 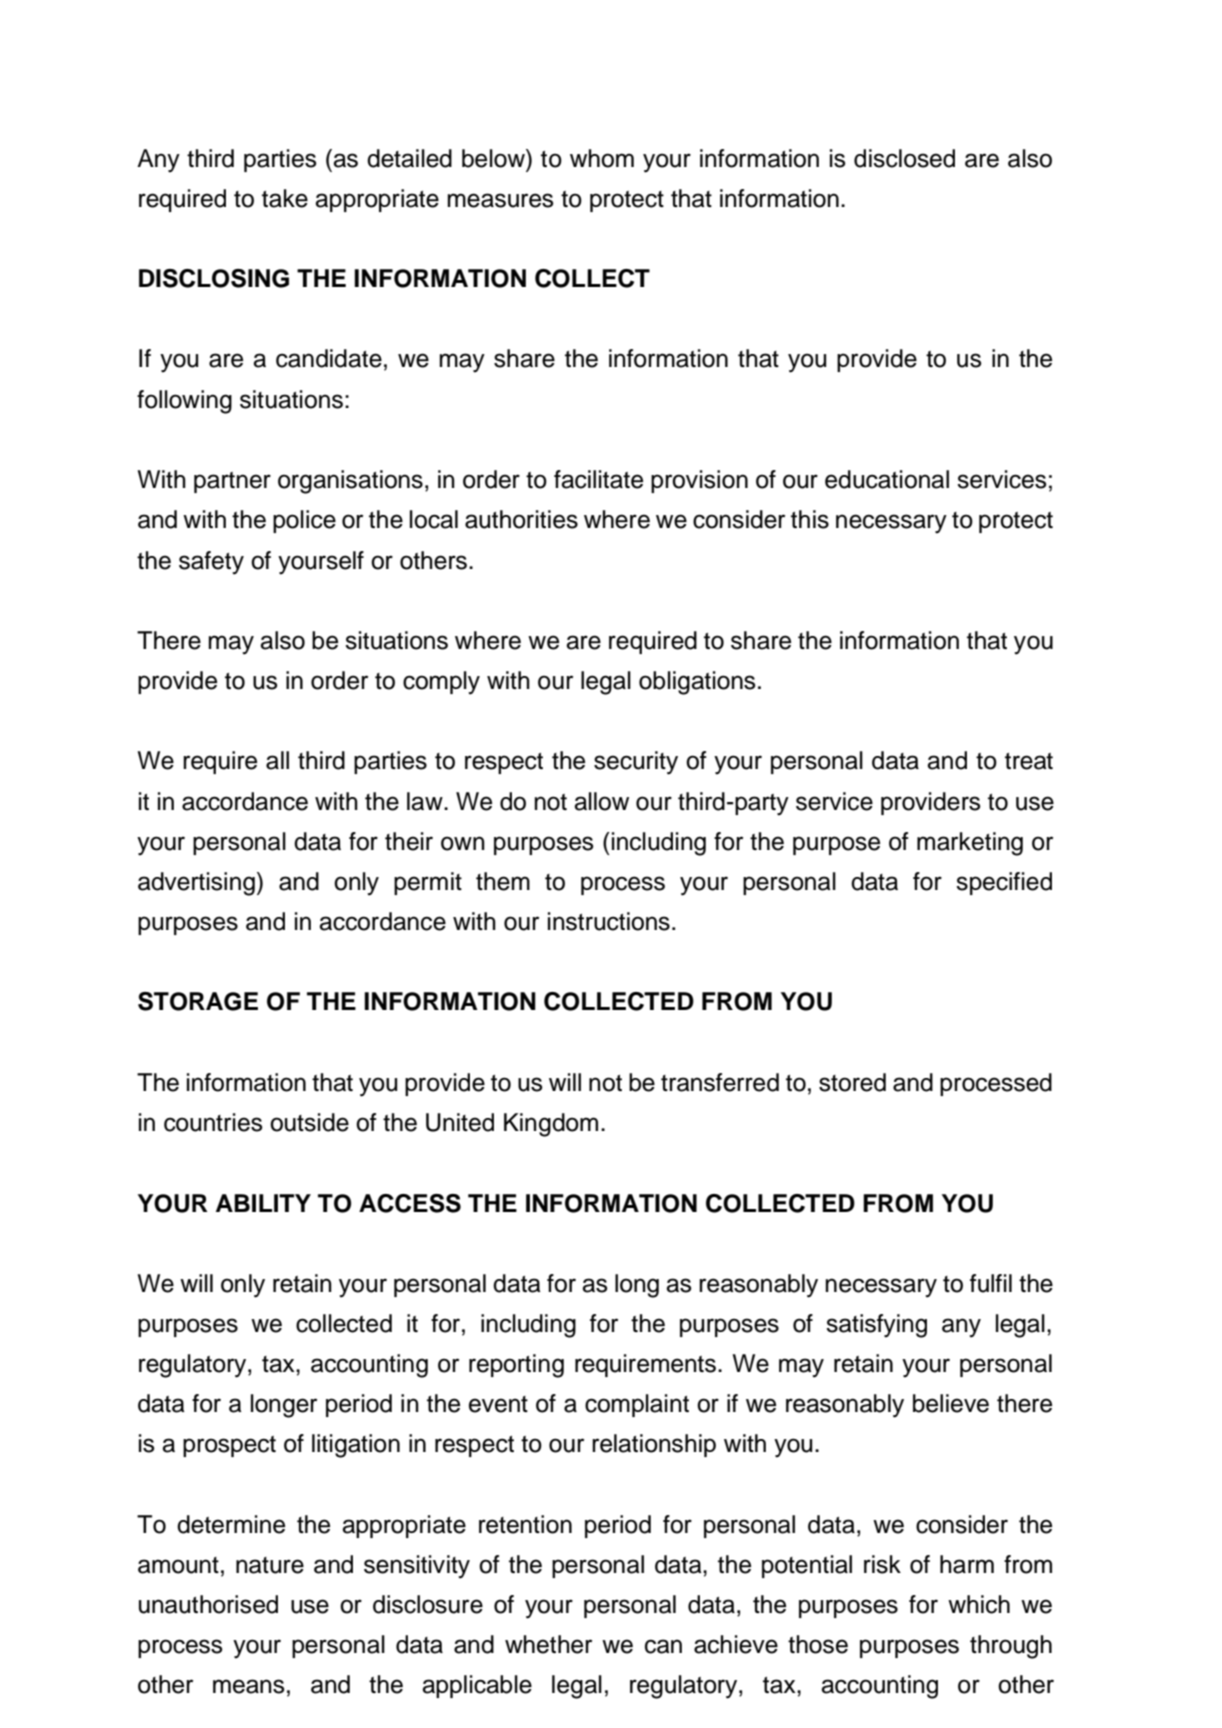 What do you see at coordinates (904, 158) in the screenshot?
I see `disclosed` at bounding box center [904, 158].
